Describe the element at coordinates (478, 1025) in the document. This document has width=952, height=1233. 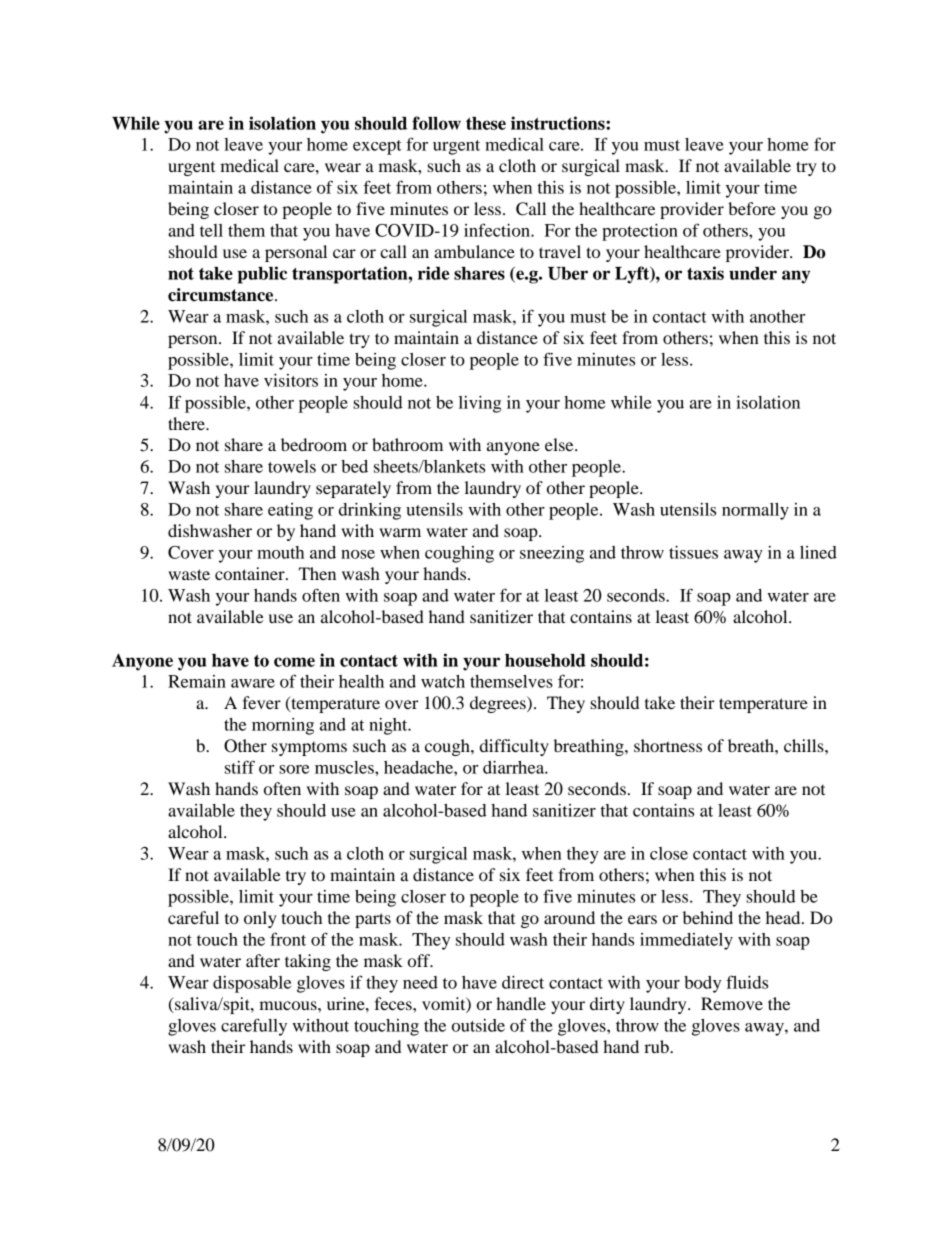
I see `outside` at that location.
